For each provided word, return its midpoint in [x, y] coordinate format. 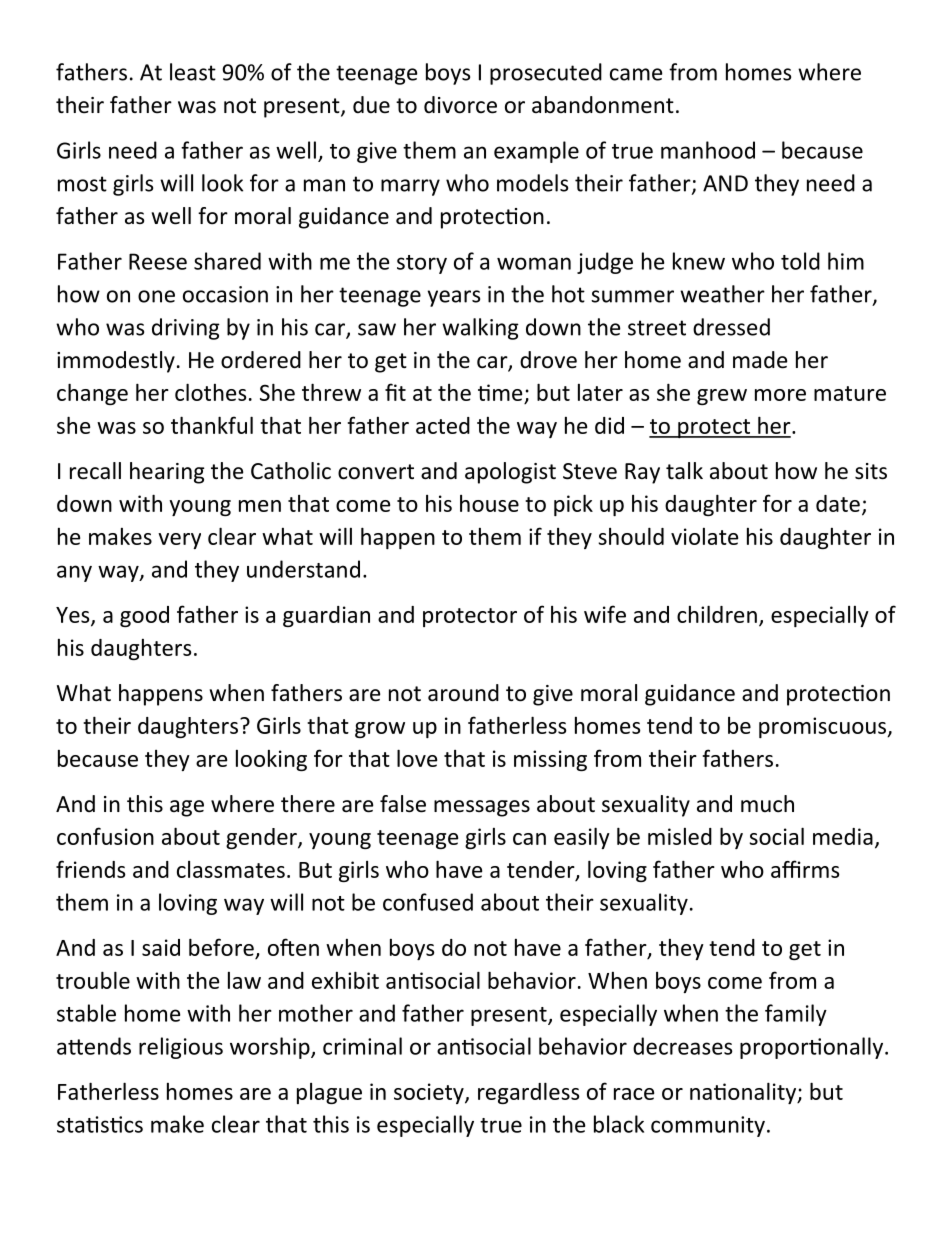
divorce [460, 105]
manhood [708, 150]
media [843, 836]
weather [722, 294]
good [144, 616]
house [489, 503]
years [454, 298]
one [156, 296]
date [838, 503]
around [463, 693]
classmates [231, 869]
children [717, 614]
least [193, 72]
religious [181, 1048]
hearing [167, 473]
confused [428, 902]
